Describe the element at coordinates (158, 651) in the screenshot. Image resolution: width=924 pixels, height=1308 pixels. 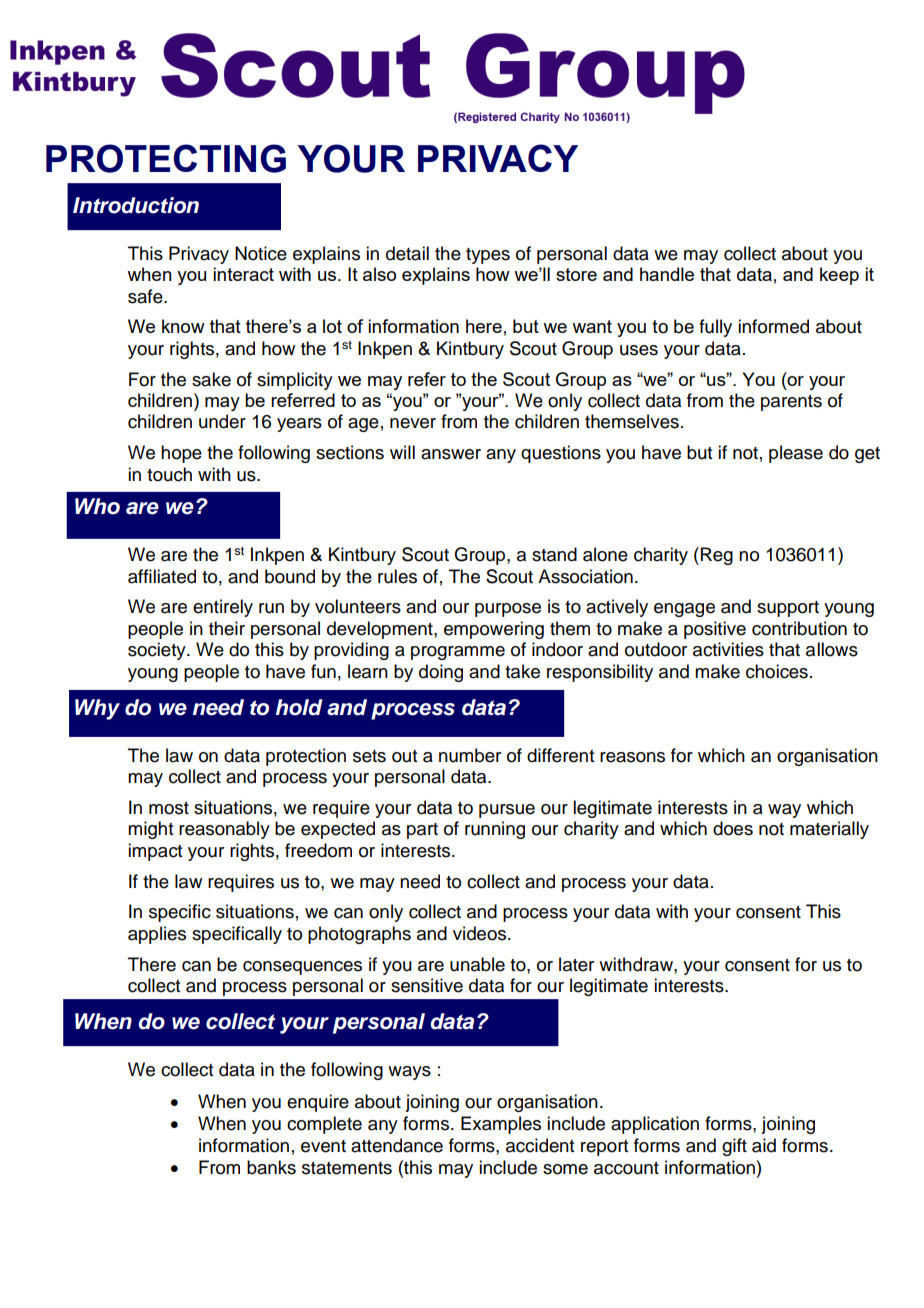
I see `society` at that location.
